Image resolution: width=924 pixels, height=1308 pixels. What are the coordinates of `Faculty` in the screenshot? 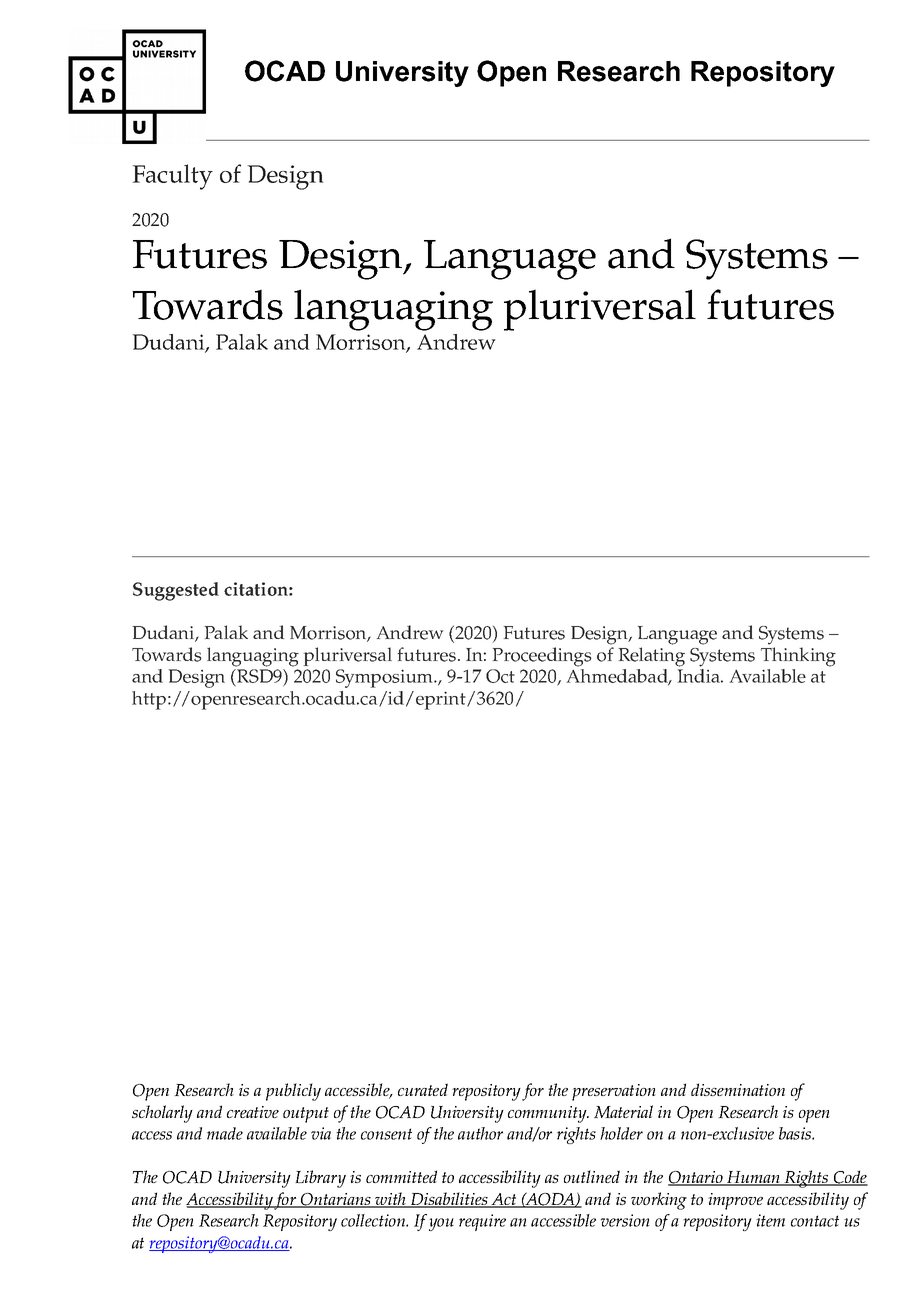 It's located at (172, 177).
